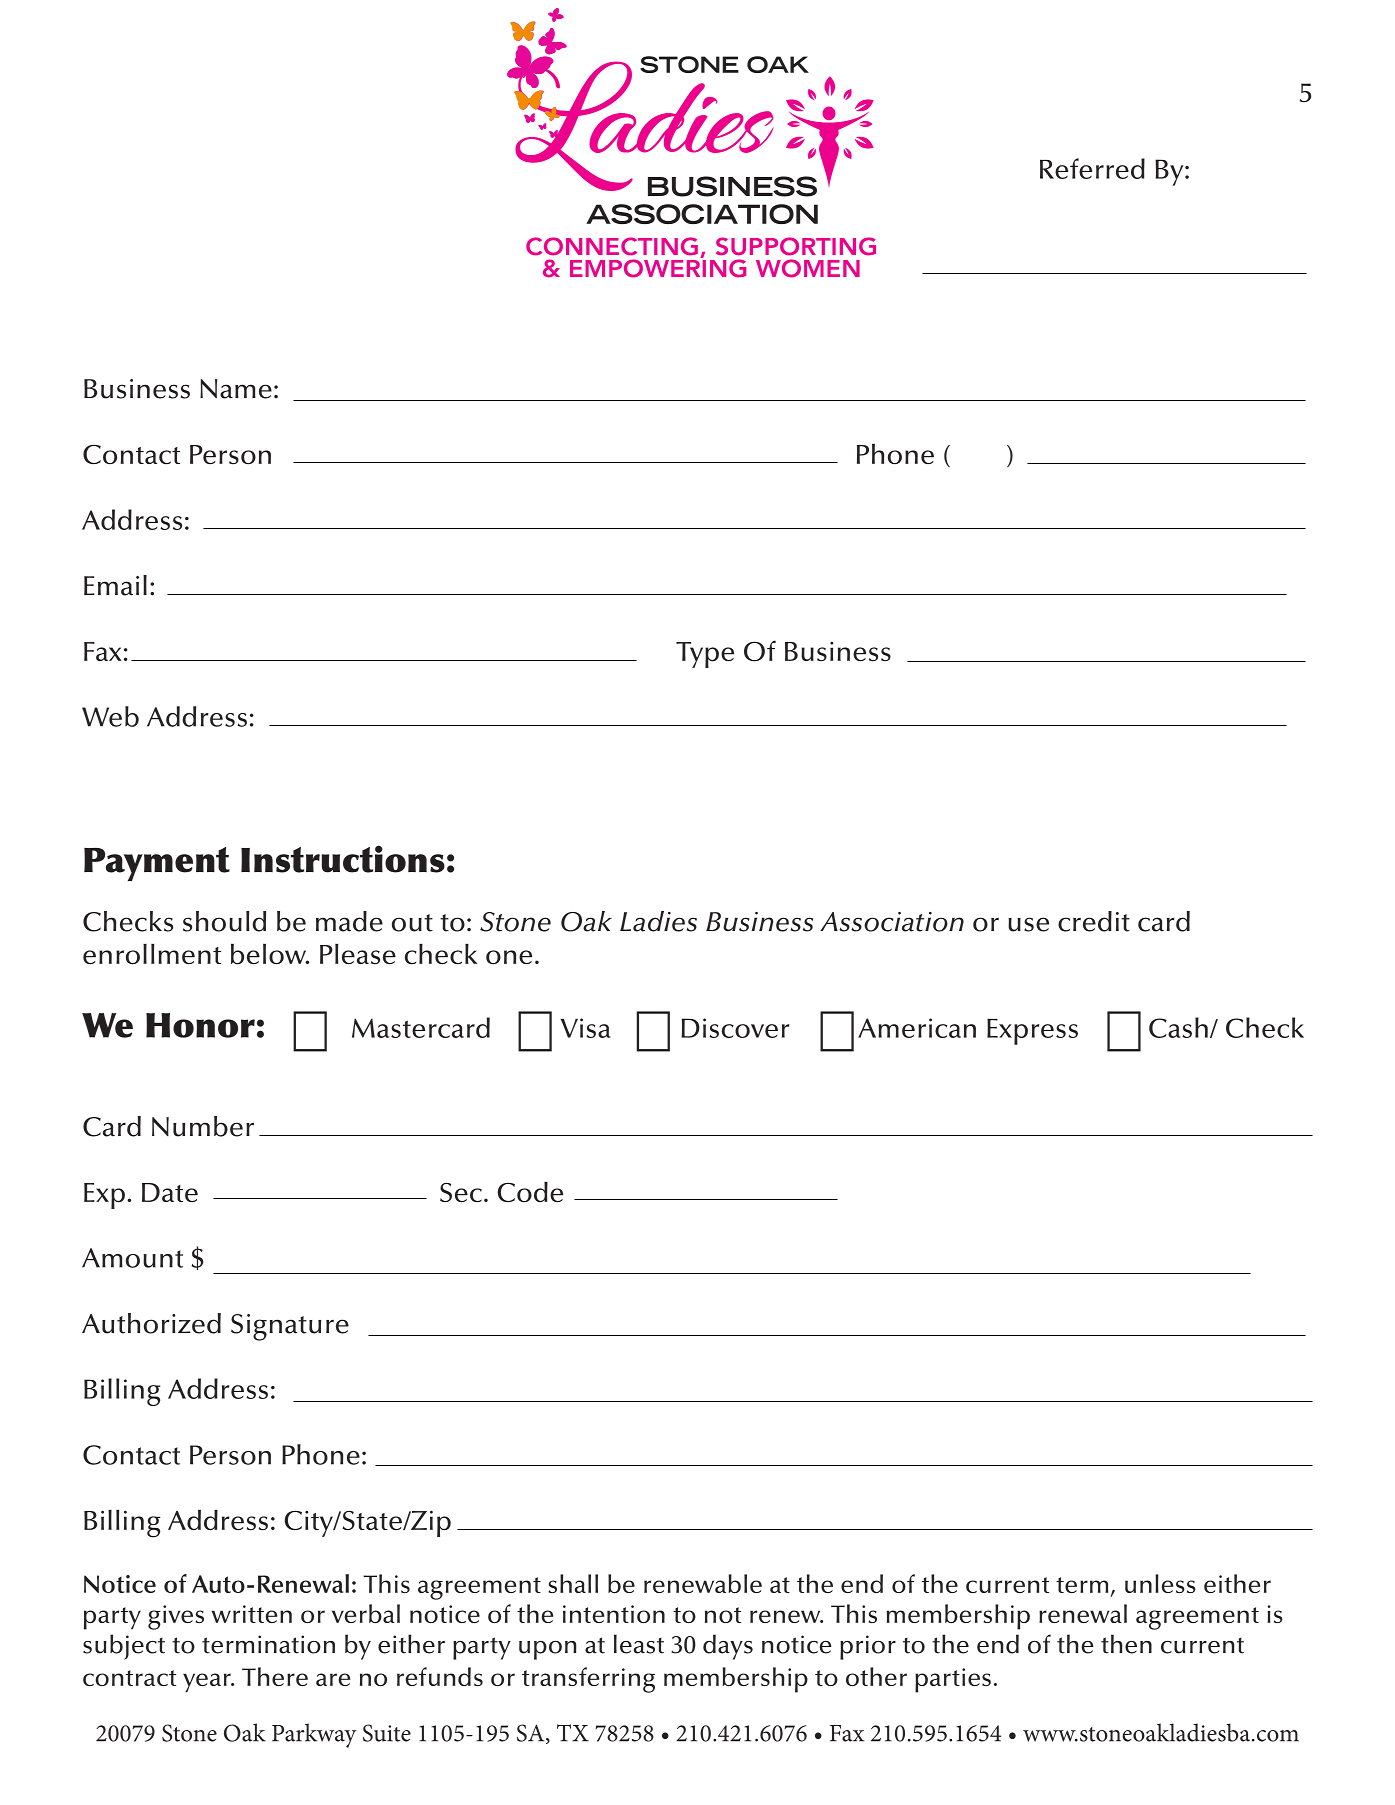 Image resolution: width=1395 pixels, height=1805 pixels. I want to click on year, so click(208, 1682).
